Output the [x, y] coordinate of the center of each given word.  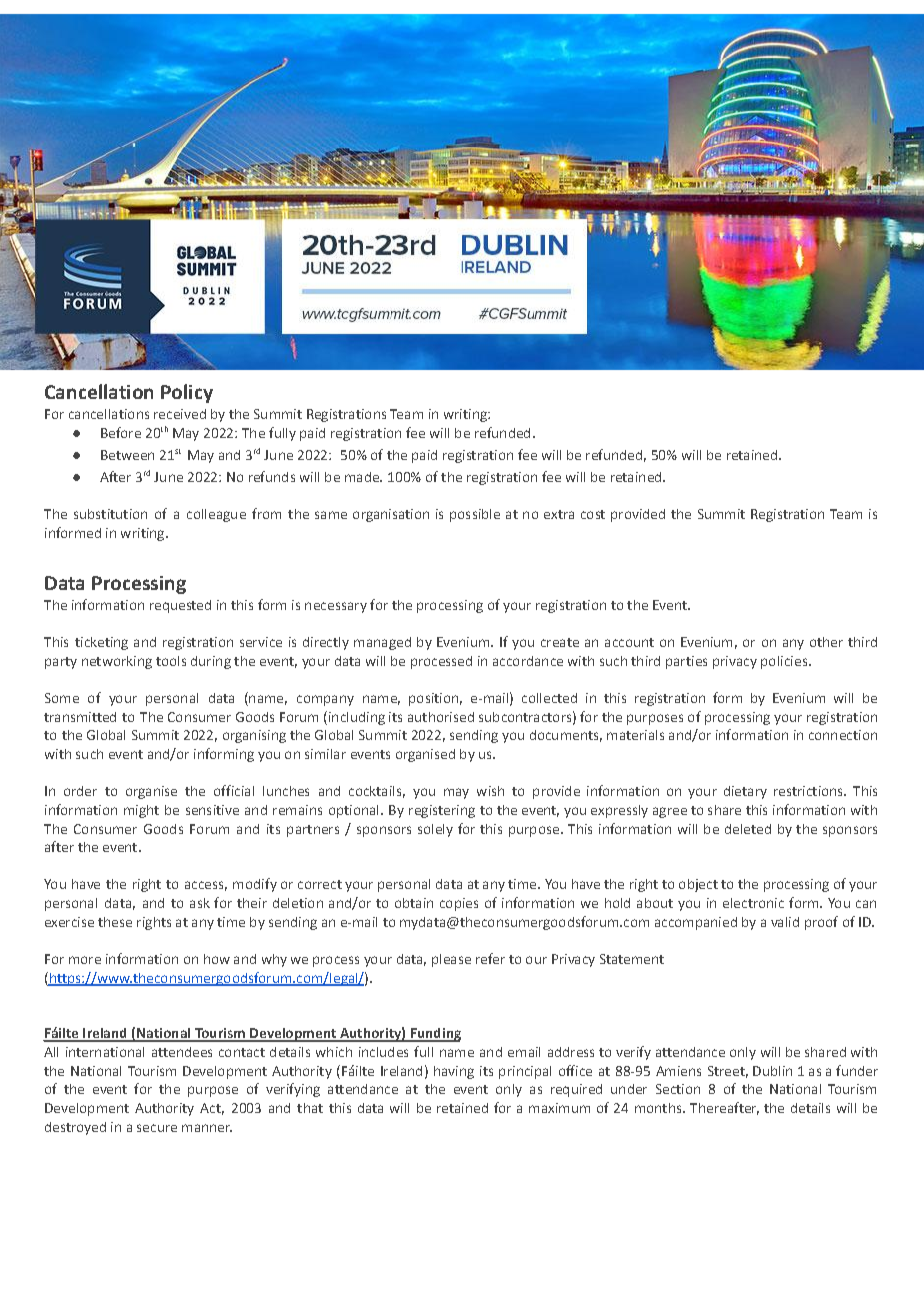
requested [180, 606]
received [180, 414]
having [454, 1072]
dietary [745, 792]
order [80, 791]
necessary [336, 607]
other [826, 642]
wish [490, 791]
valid [785, 922]
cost [593, 514]
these [115, 922]
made [363, 477]
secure [157, 1128]
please [451, 960]
